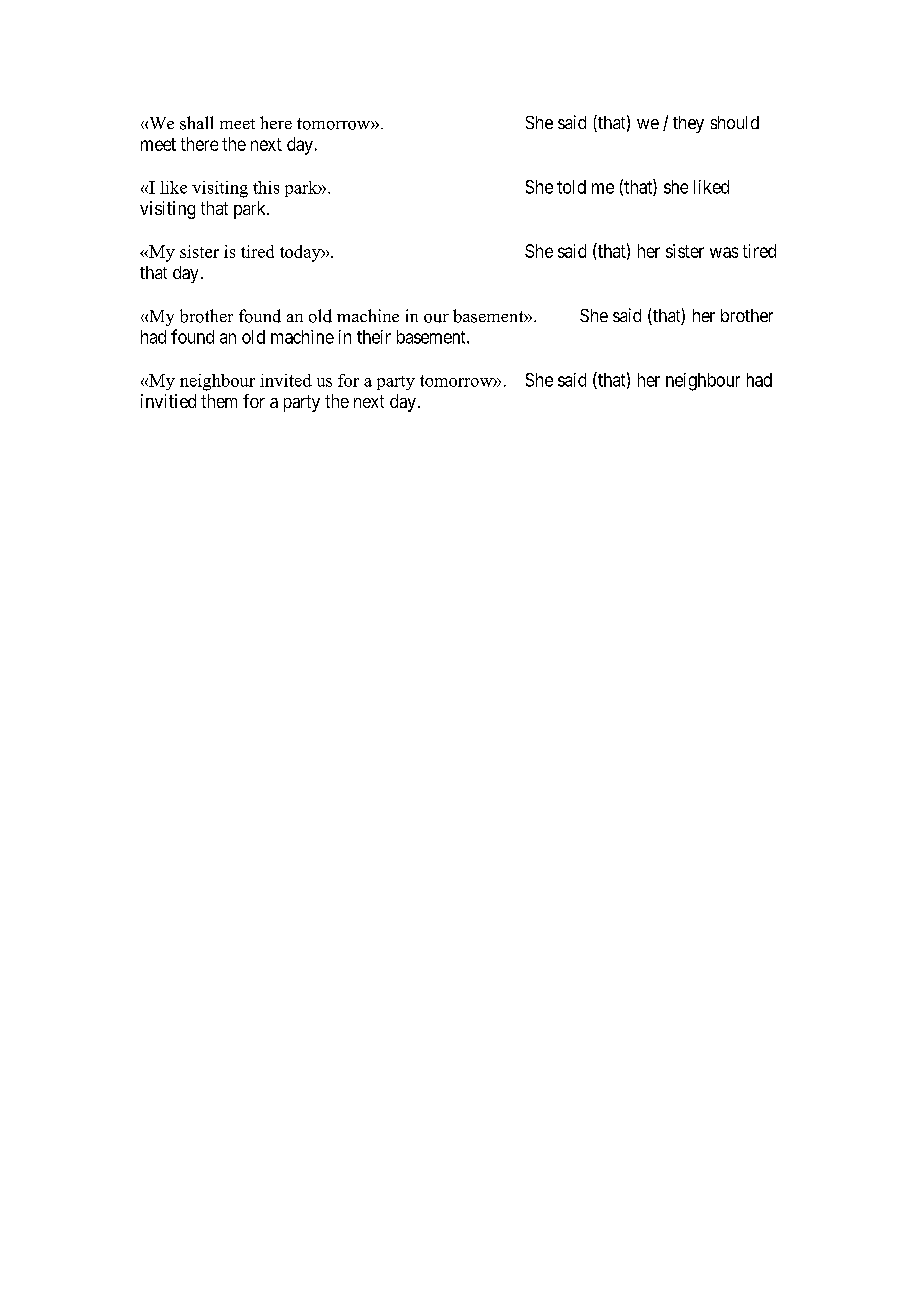 The height and width of the screenshot is (1308, 924). I want to click on was, so click(724, 252).
